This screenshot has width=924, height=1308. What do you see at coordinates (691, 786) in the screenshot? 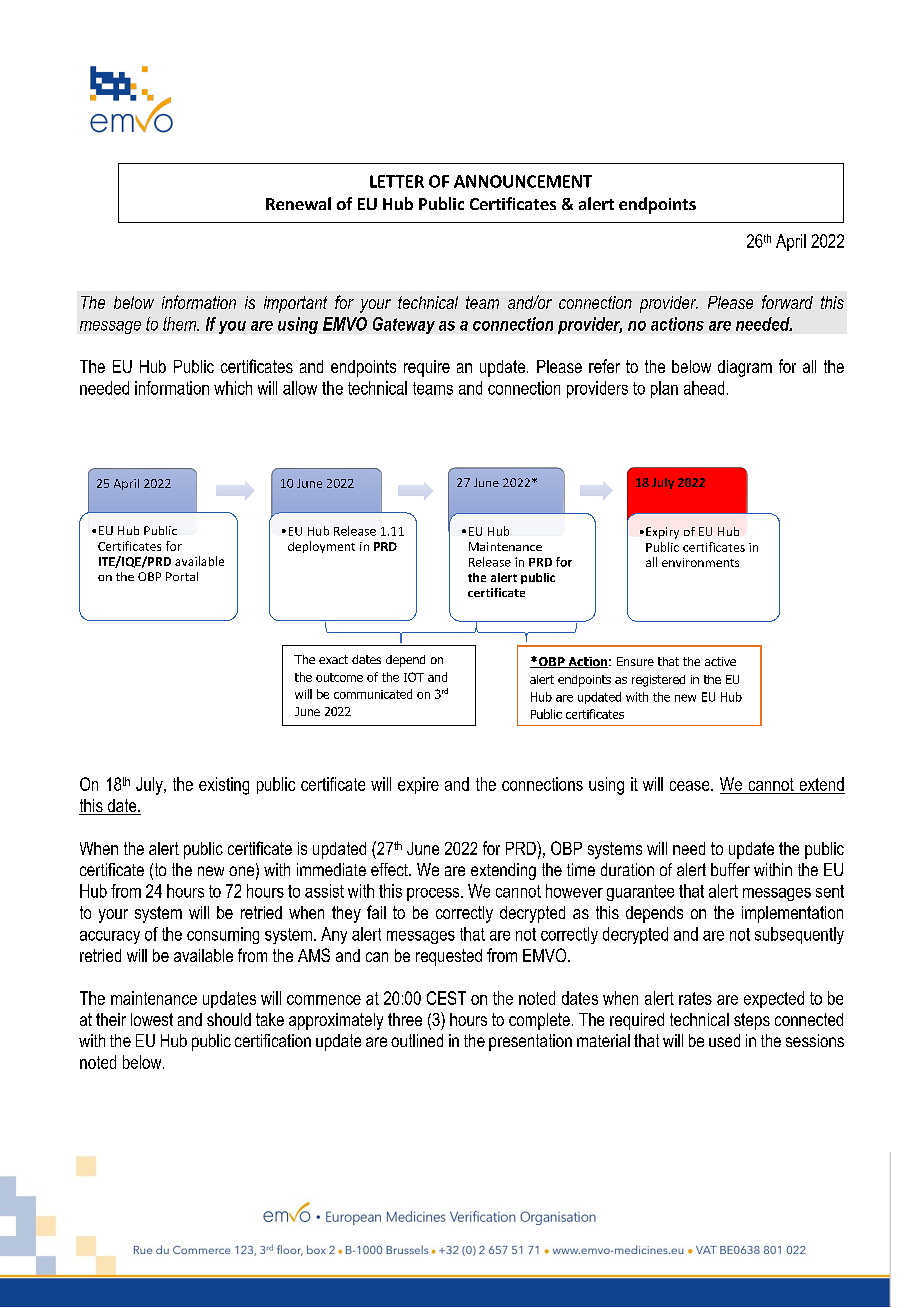
I see `cease` at bounding box center [691, 786].
